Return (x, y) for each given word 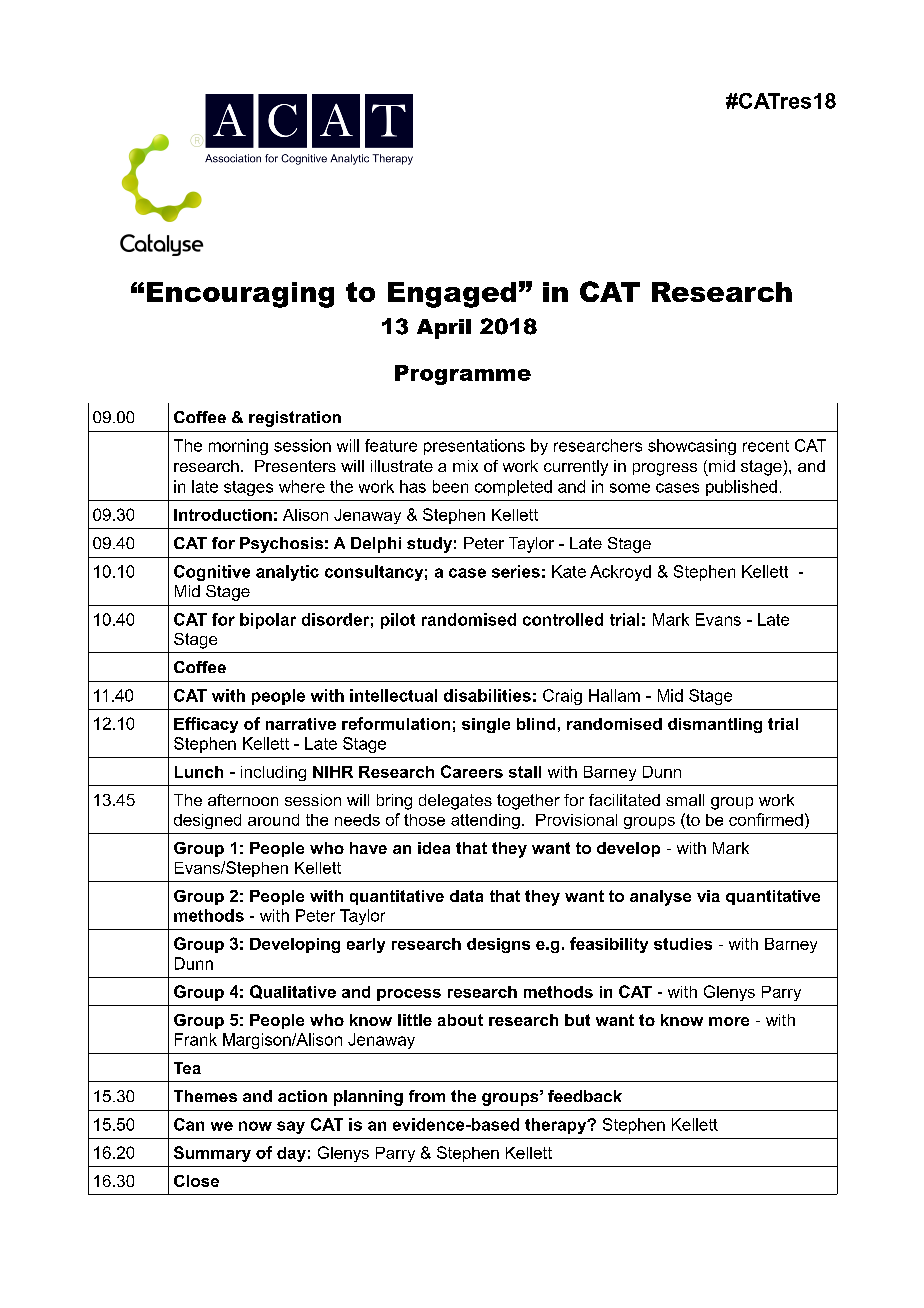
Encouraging (240, 295)
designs (498, 945)
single (486, 725)
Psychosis (281, 545)
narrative (301, 724)
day (291, 1154)
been (450, 486)
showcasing (692, 447)
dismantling (715, 725)
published (741, 488)
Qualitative (293, 992)
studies (683, 944)
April (444, 329)
